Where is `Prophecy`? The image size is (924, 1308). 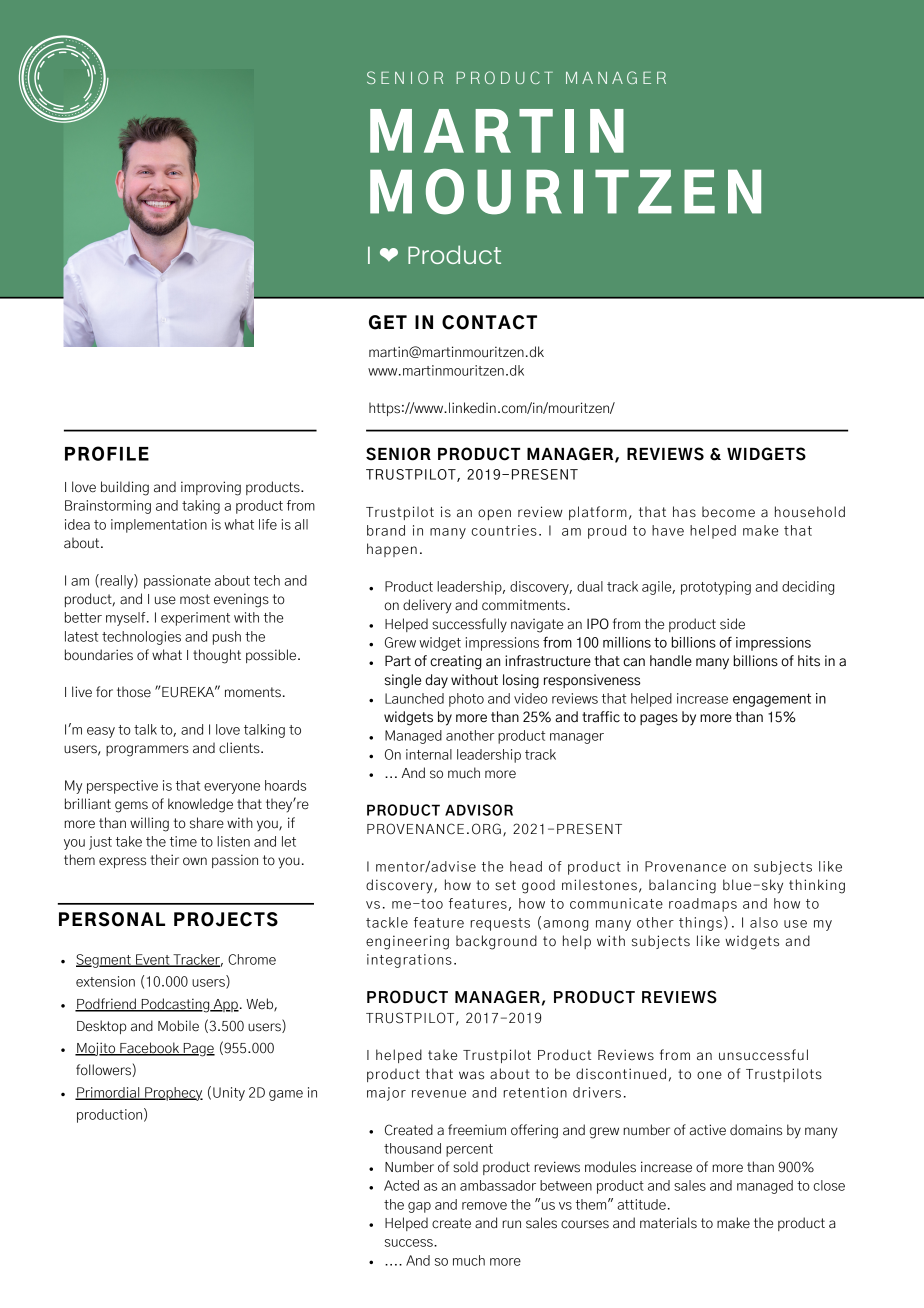
Prophecy is located at coordinates (173, 1094).
